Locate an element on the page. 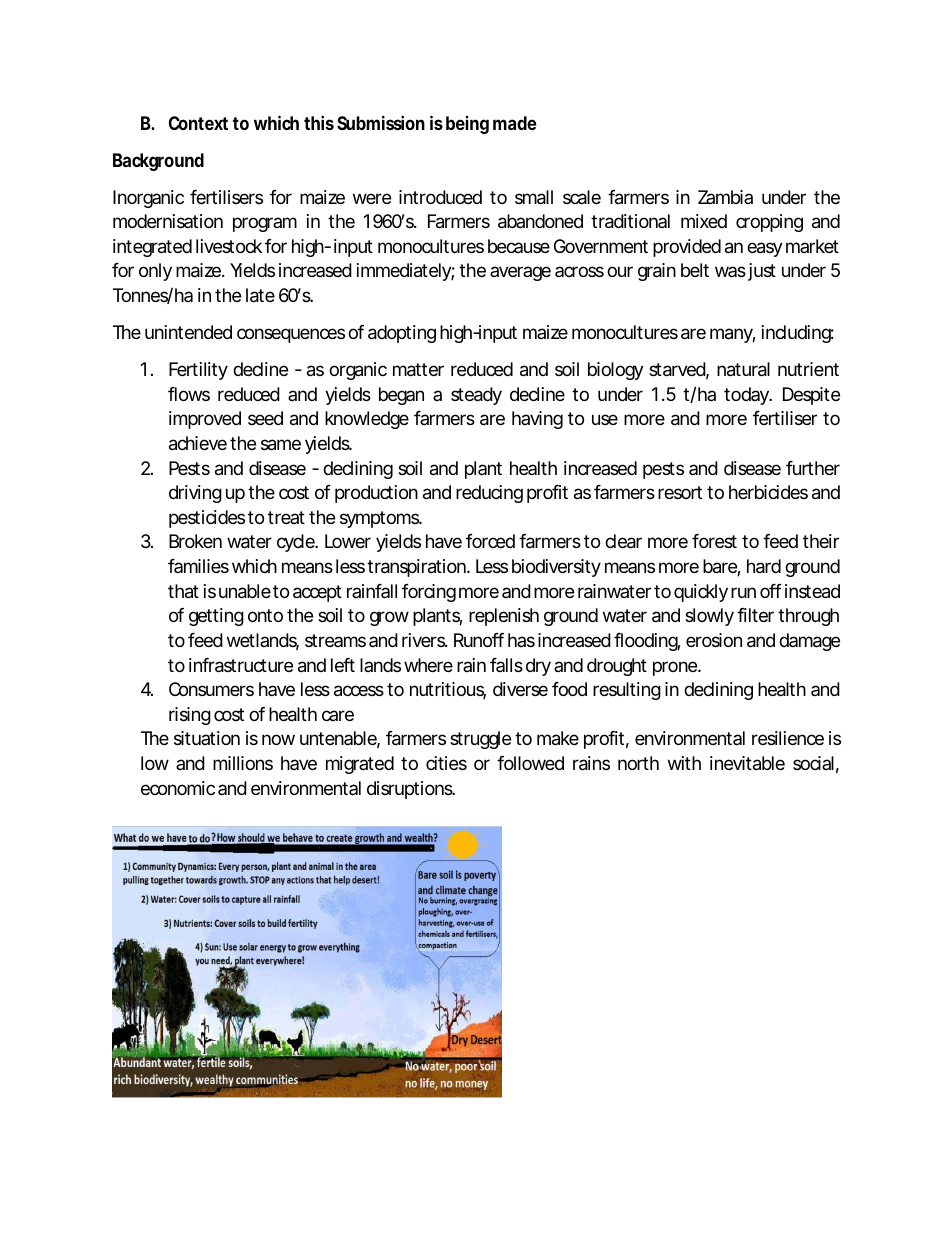  Context is located at coordinates (198, 123).
